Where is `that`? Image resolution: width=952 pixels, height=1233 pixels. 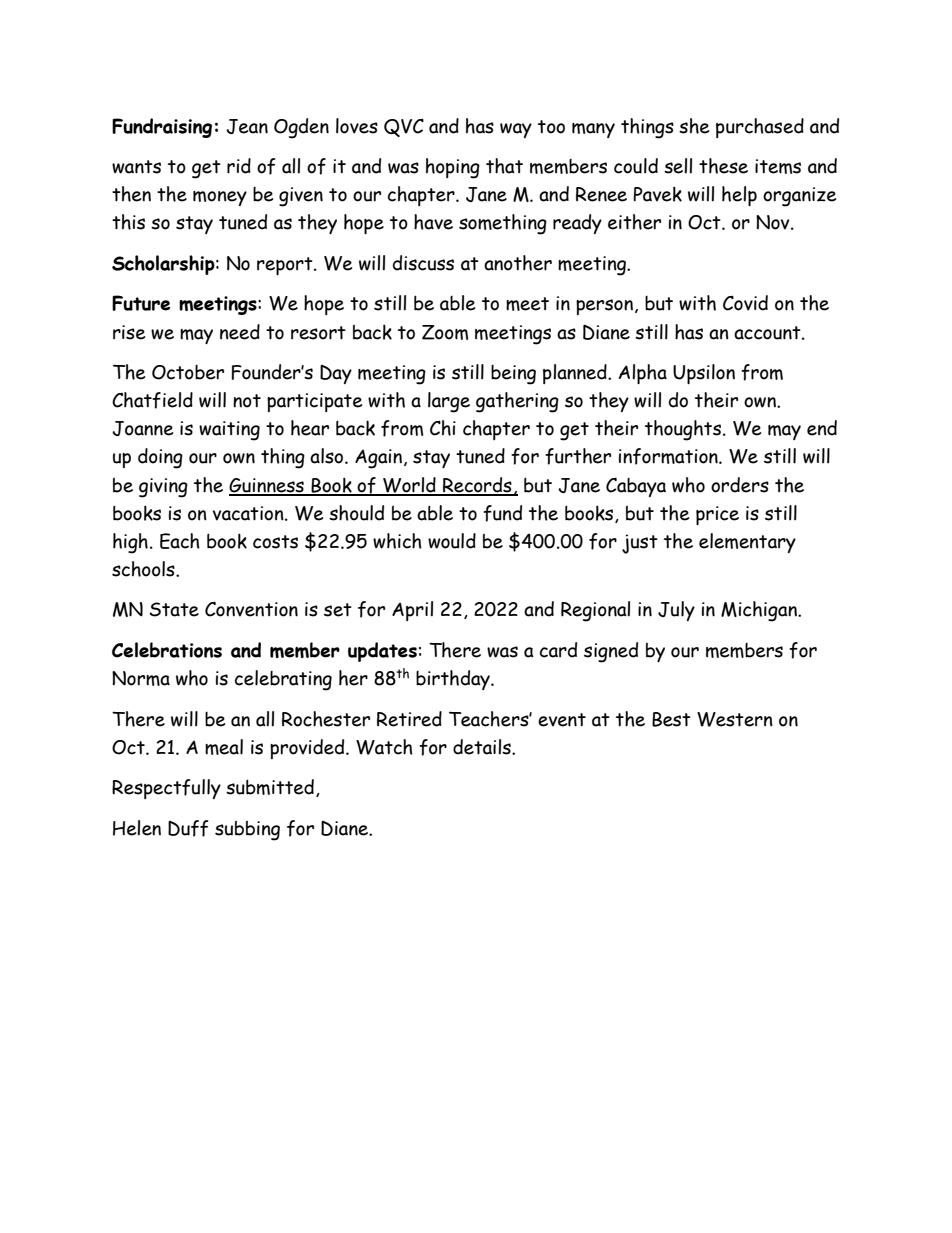
that is located at coordinates (504, 166).
